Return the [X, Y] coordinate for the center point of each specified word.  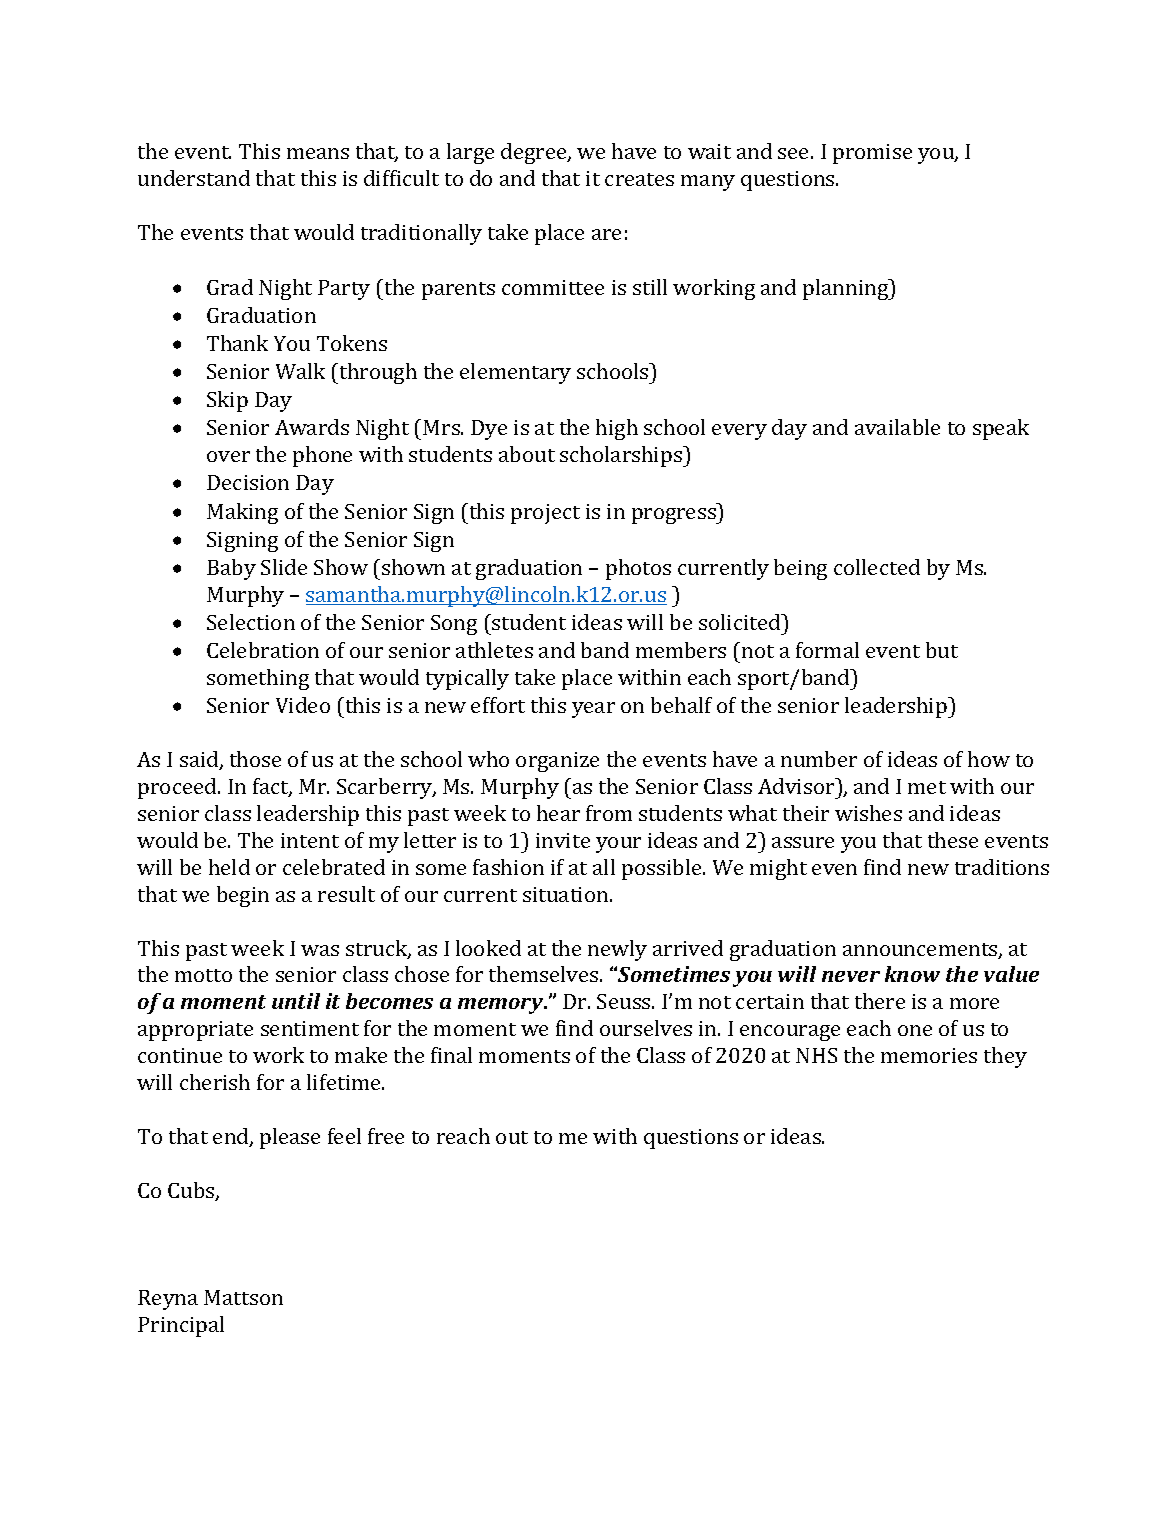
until [296, 1001]
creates [639, 179]
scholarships [622, 456]
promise [872, 154]
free [386, 1136]
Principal [181, 1326]
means [318, 153]
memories [929, 1055]
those [255, 759]
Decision [248, 482]
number [819, 759]
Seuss [625, 1001]
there [880, 1001]
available [897, 427]
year [593, 710]
